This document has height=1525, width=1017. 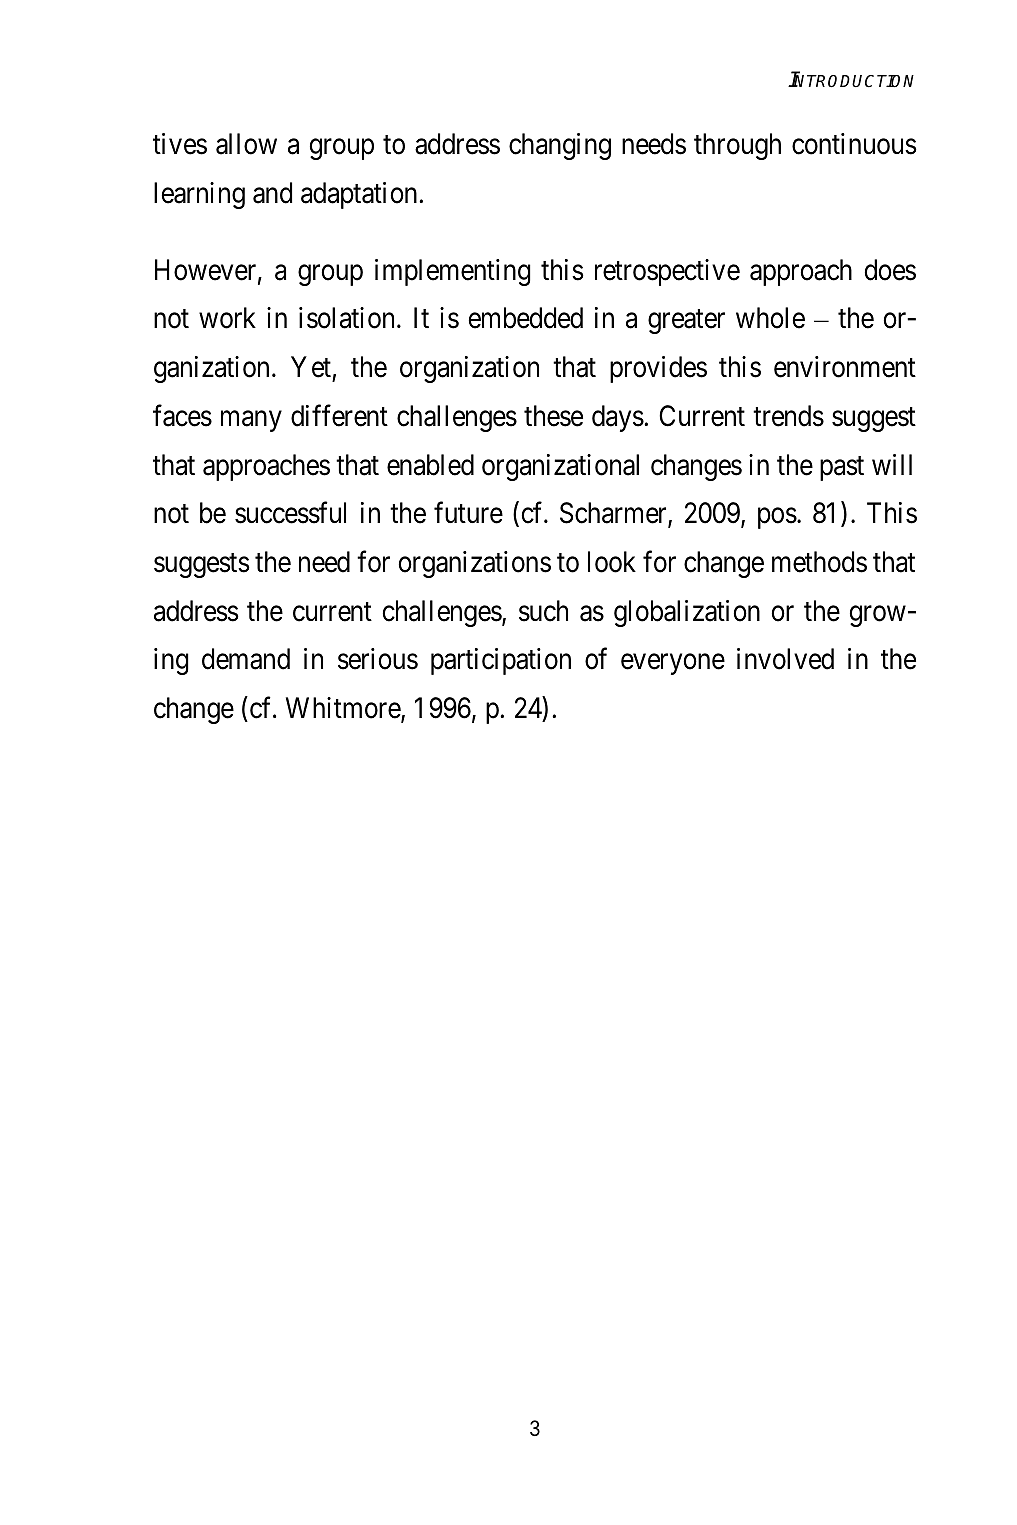 I want to click on involved, so click(x=785, y=659).
